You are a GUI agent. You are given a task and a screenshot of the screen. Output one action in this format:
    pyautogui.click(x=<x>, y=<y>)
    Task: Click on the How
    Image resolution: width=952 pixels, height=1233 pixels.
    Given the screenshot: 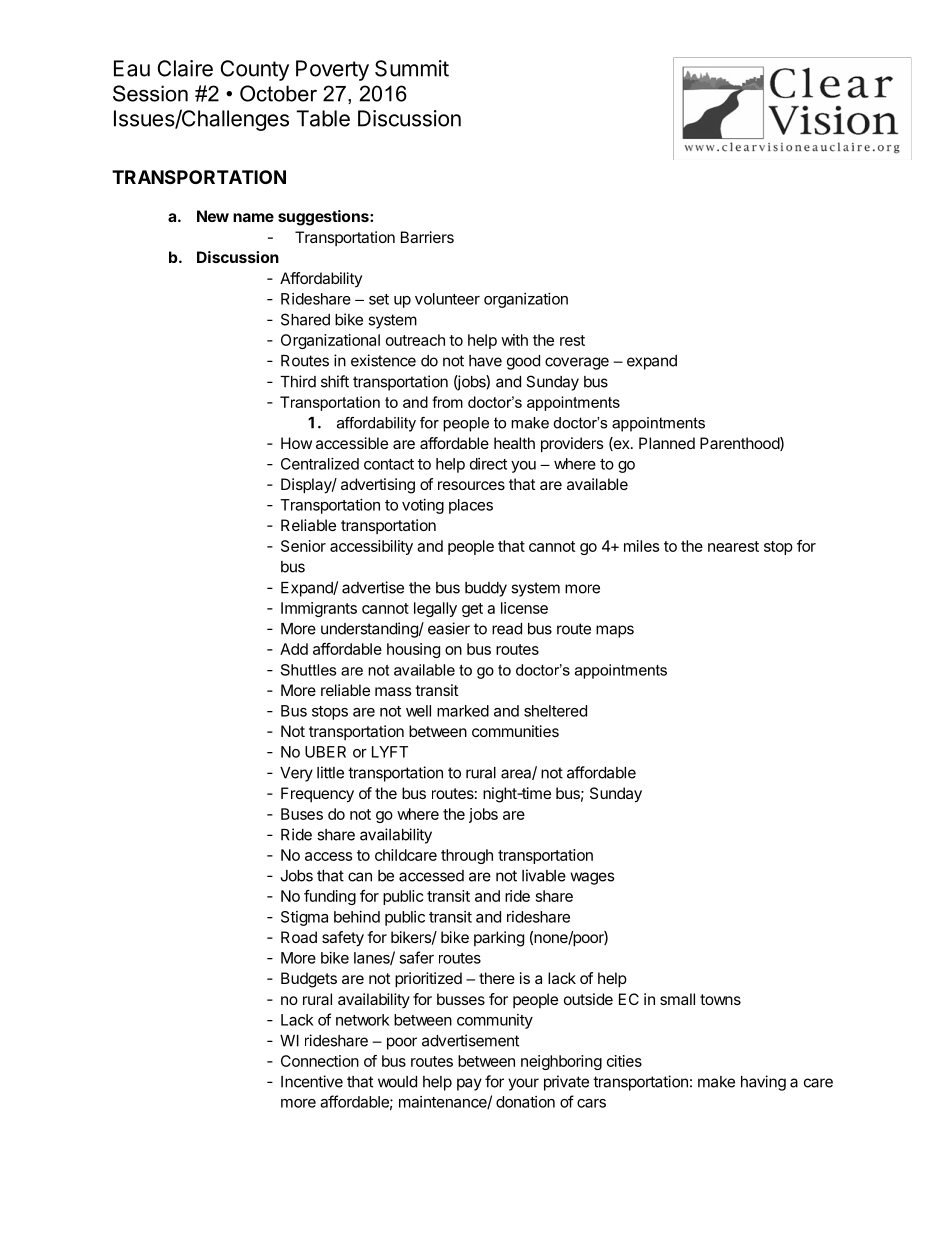 What is the action you would take?
    pyautogui.click(x=296, y=443)
